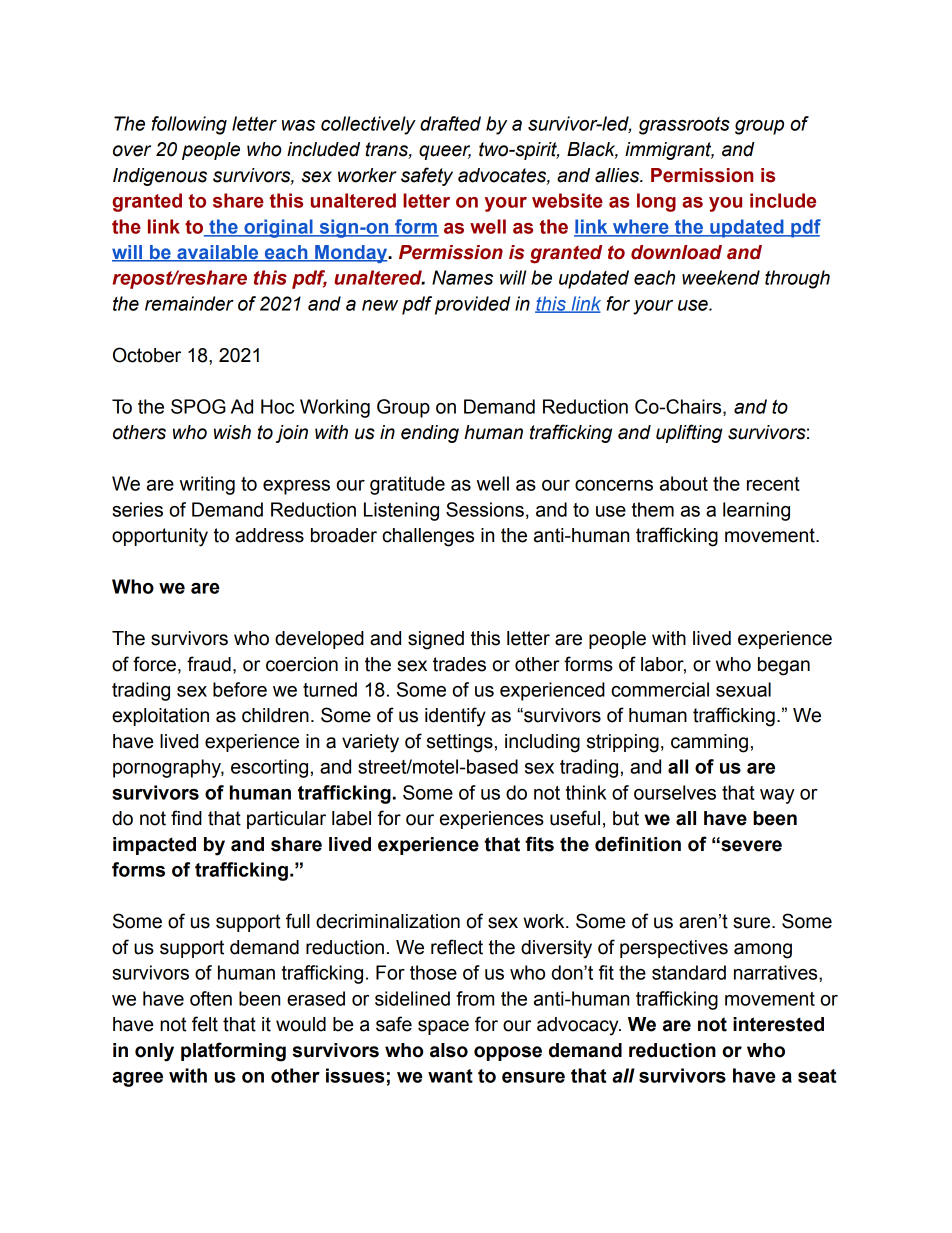 The image size is (952, 1233). Describe the element at coordinates (445, 152) in the screenshot. I see `queer` at that location.
